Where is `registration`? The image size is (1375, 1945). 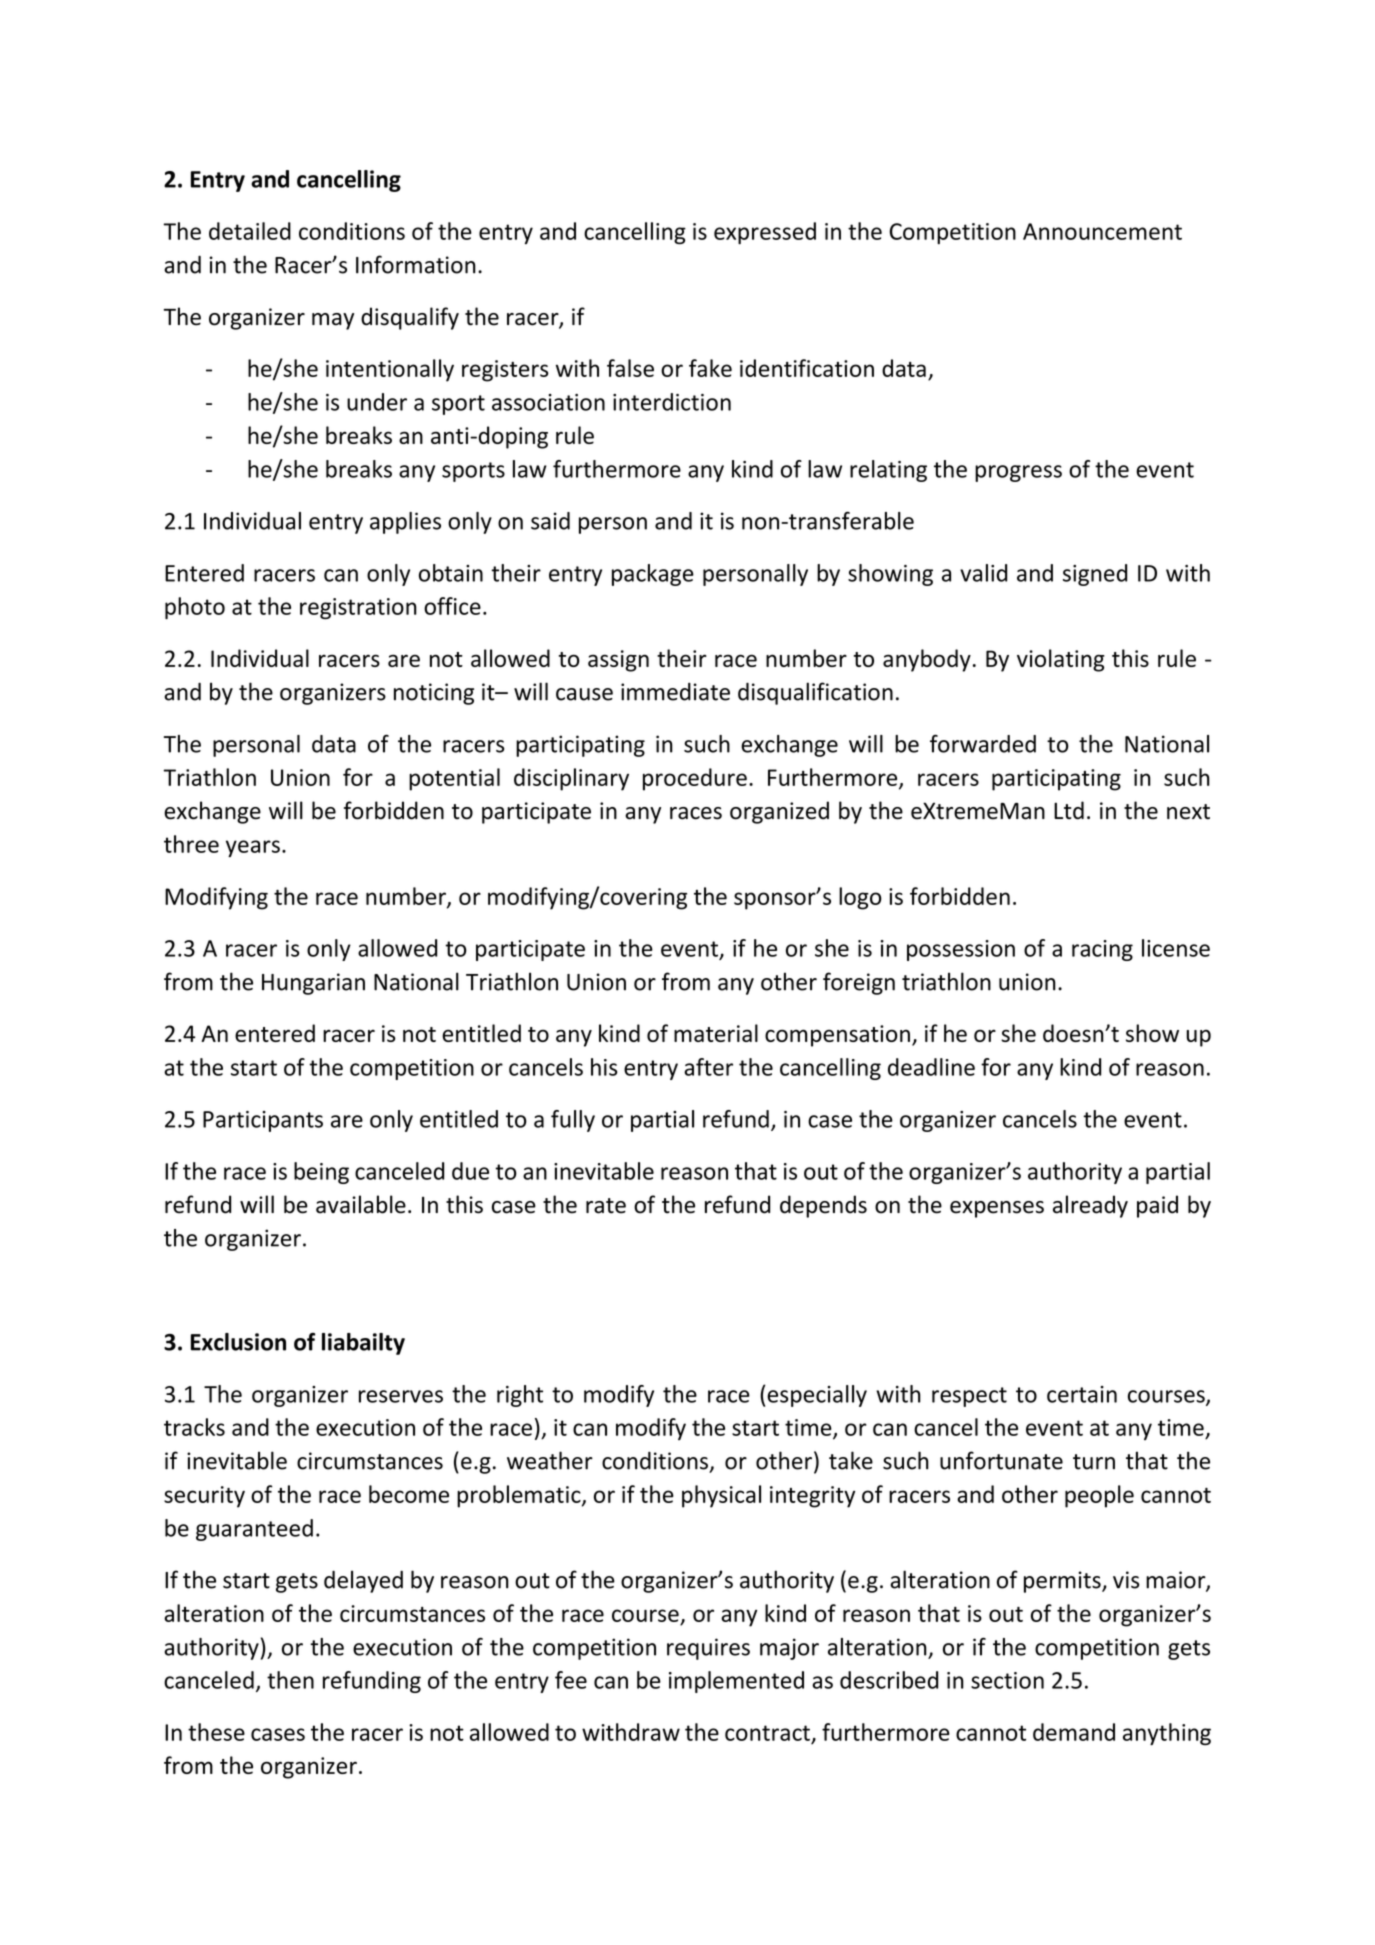
registration is located at coordinates (358, 608).
